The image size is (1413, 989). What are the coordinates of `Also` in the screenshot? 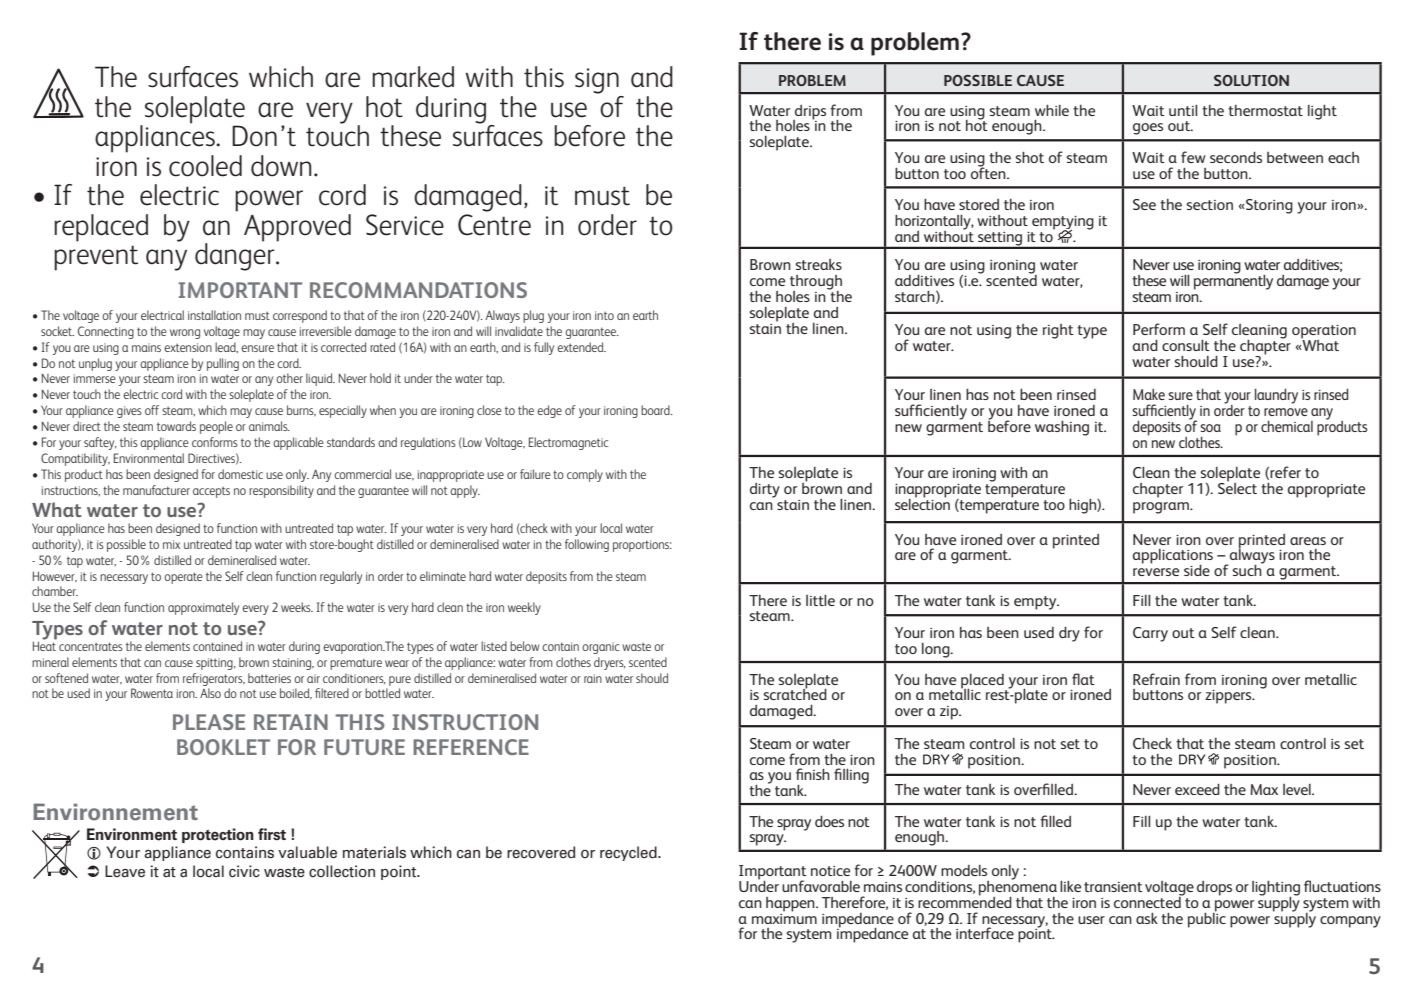 It's located at (210, 693).
